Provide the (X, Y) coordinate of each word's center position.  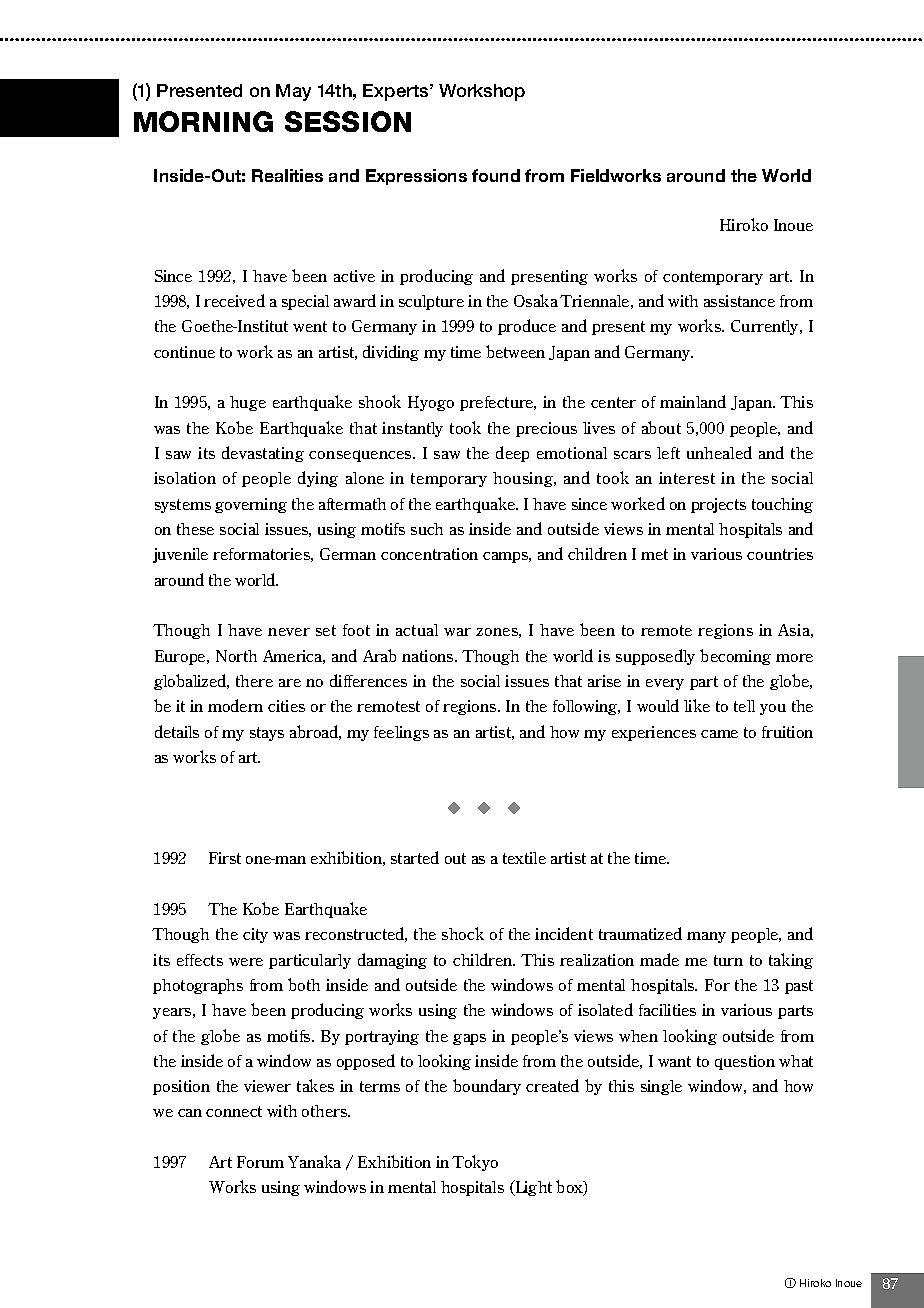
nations (429, 656)
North (236, 656)
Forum (260, 1162)
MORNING (203, 121)
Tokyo (475, 1163)
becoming (735, 657)
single (661, 1087)
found (496, 175)
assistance (739, 301)
